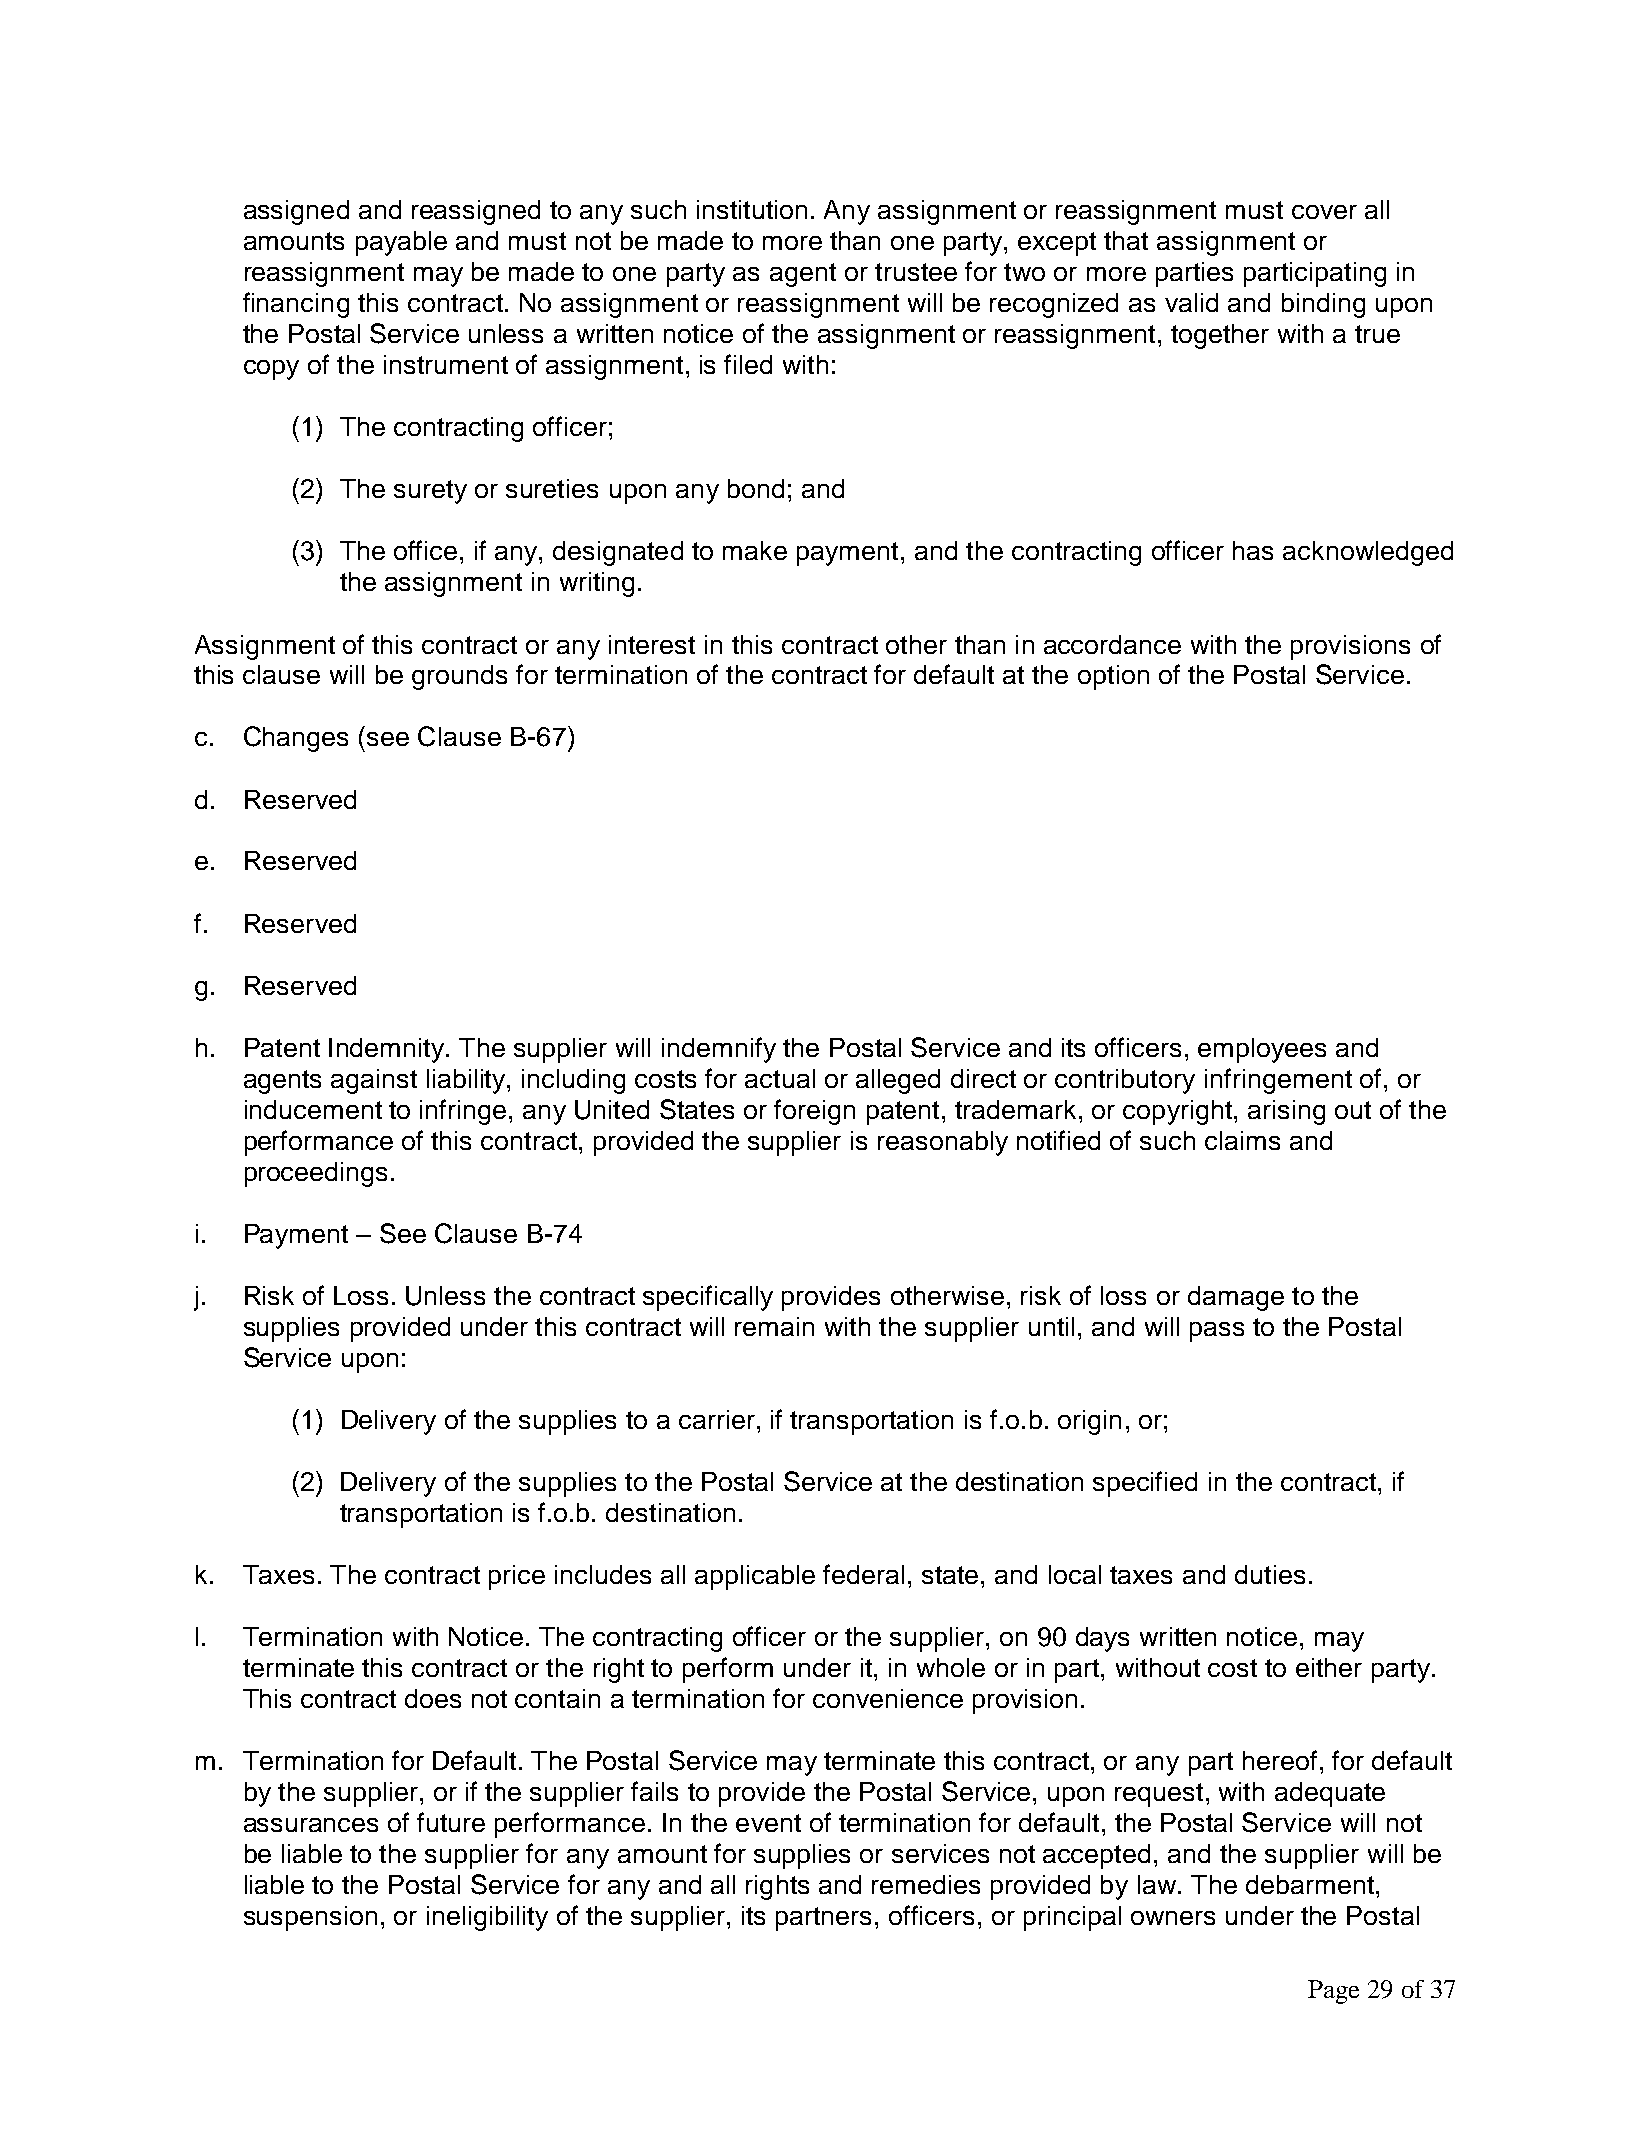 This document has width=1651, height=2136. Describe the element at coordinates (916, 272) in the document. I see `trustee` at that location.
